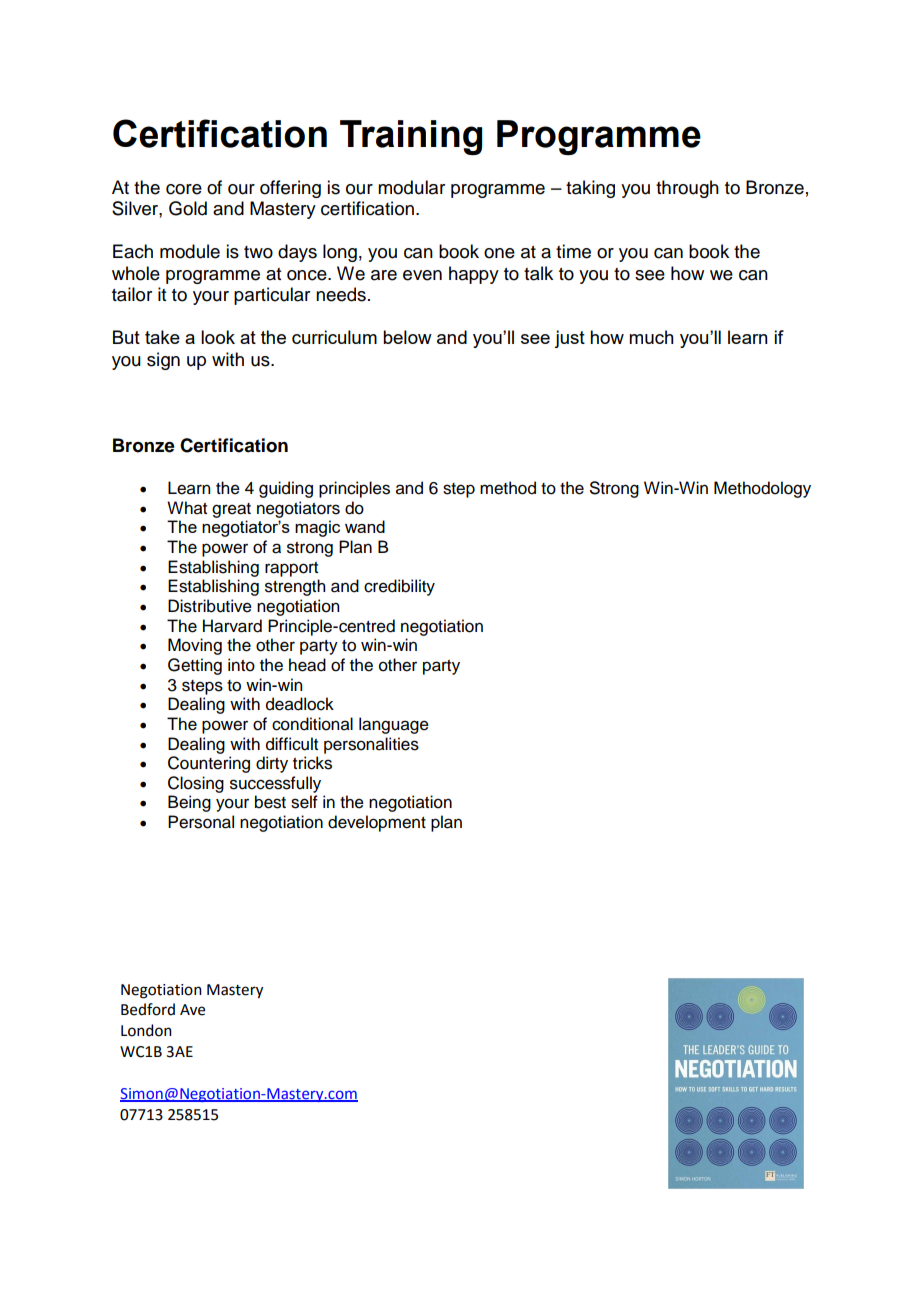  What do you see at coordinates (304, 802) in the document?
I see `self` at bounding box center [304, 802].
